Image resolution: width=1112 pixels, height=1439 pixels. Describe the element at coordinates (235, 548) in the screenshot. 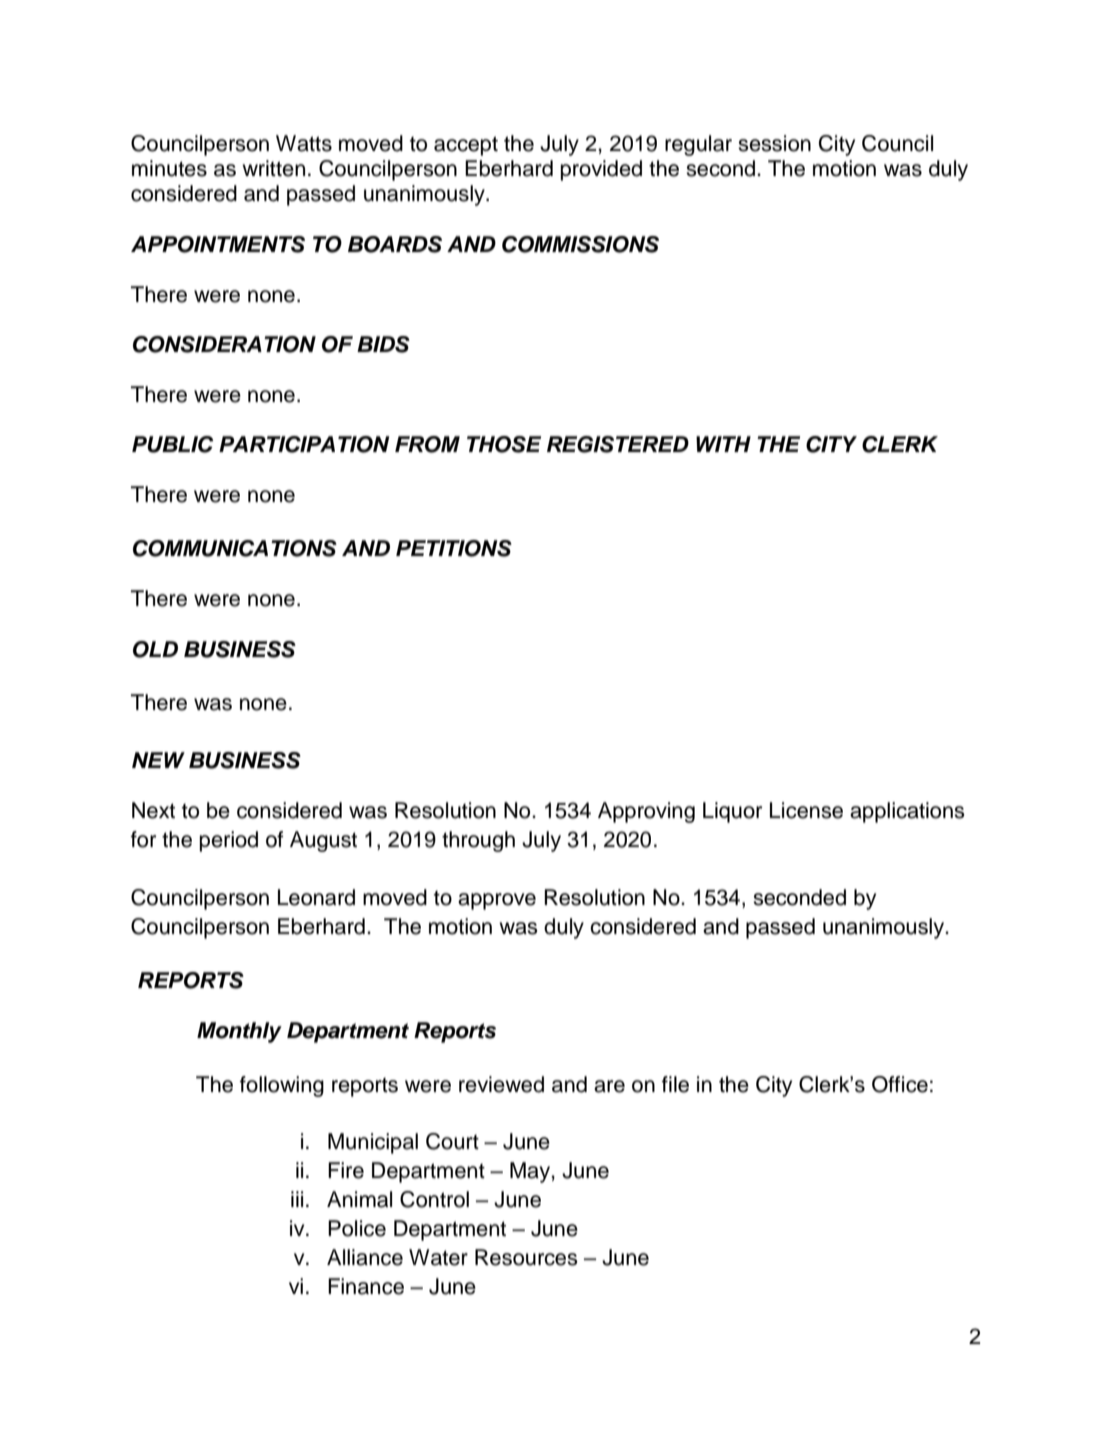

I see `COMMUNICATIONS` at that location.
